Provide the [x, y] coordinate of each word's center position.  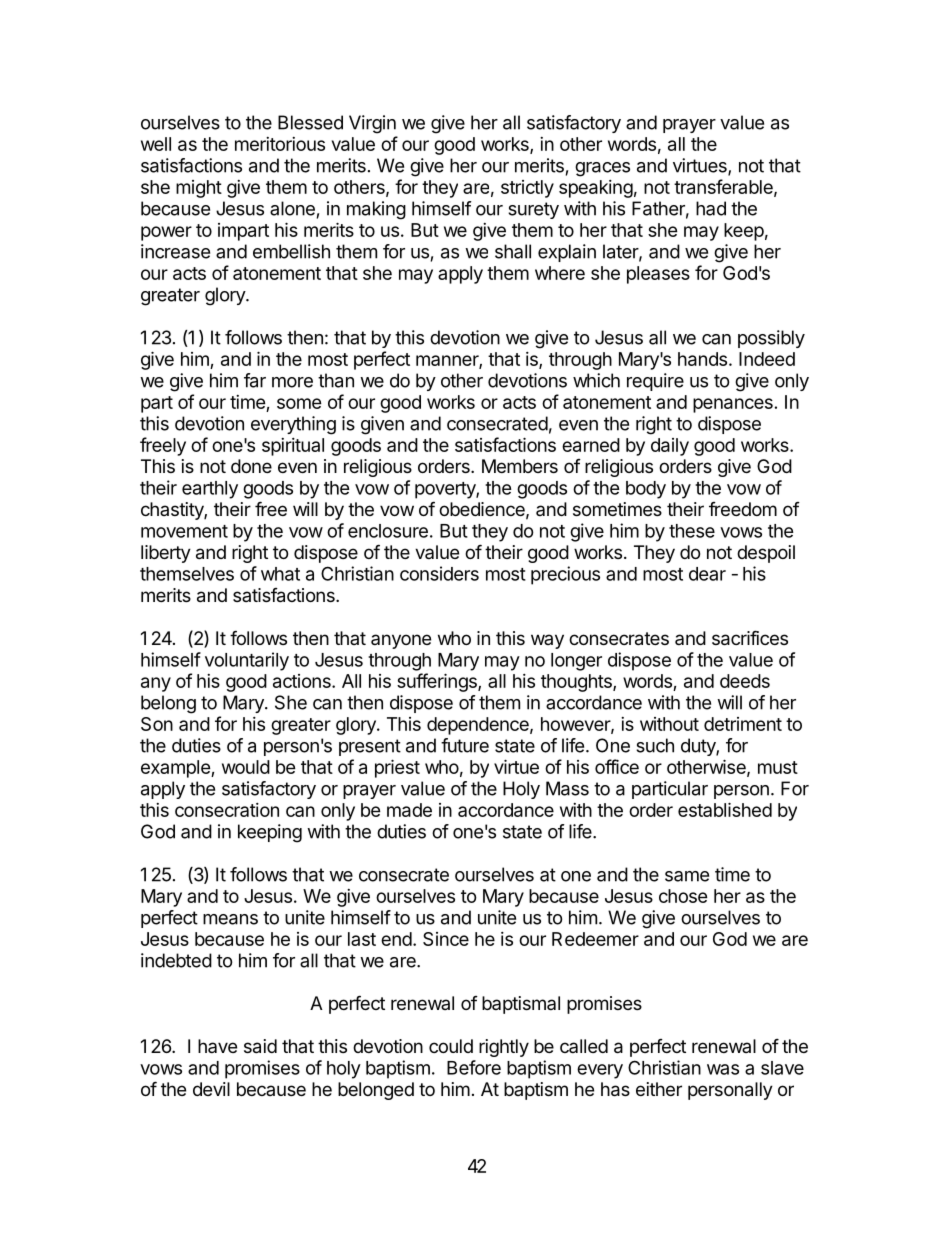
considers [439, 573]
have [217, 1046]
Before [474, 1067]
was [723, 1069]
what [280, 574]
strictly [527, 189]
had [711, 208]
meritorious [280, 144]
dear [707, 574]
